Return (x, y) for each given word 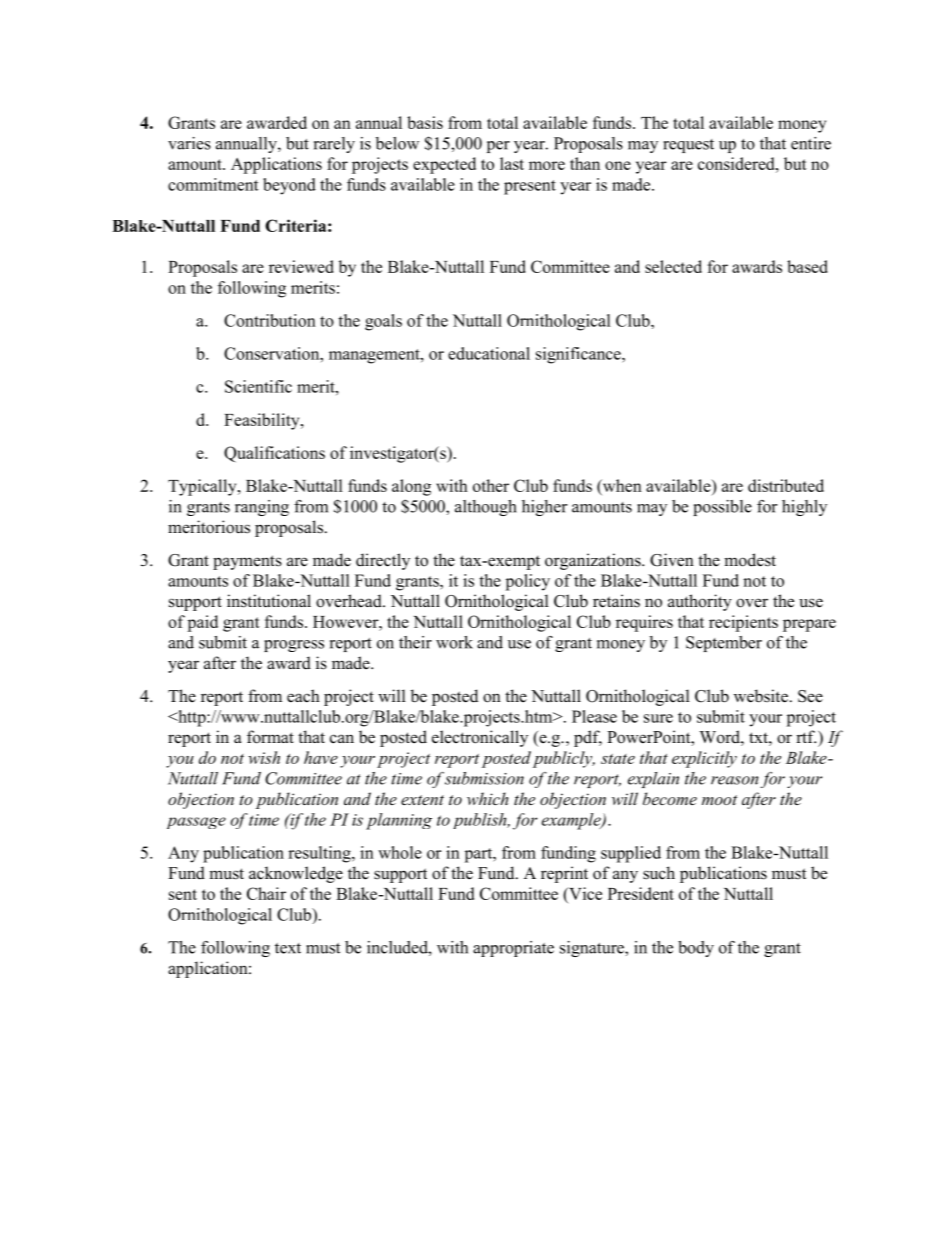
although (486, 508)
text (288, 948)
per (498, 147)
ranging (262, 508)
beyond (289, 186)
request (688, 146)
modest (750, 560)
